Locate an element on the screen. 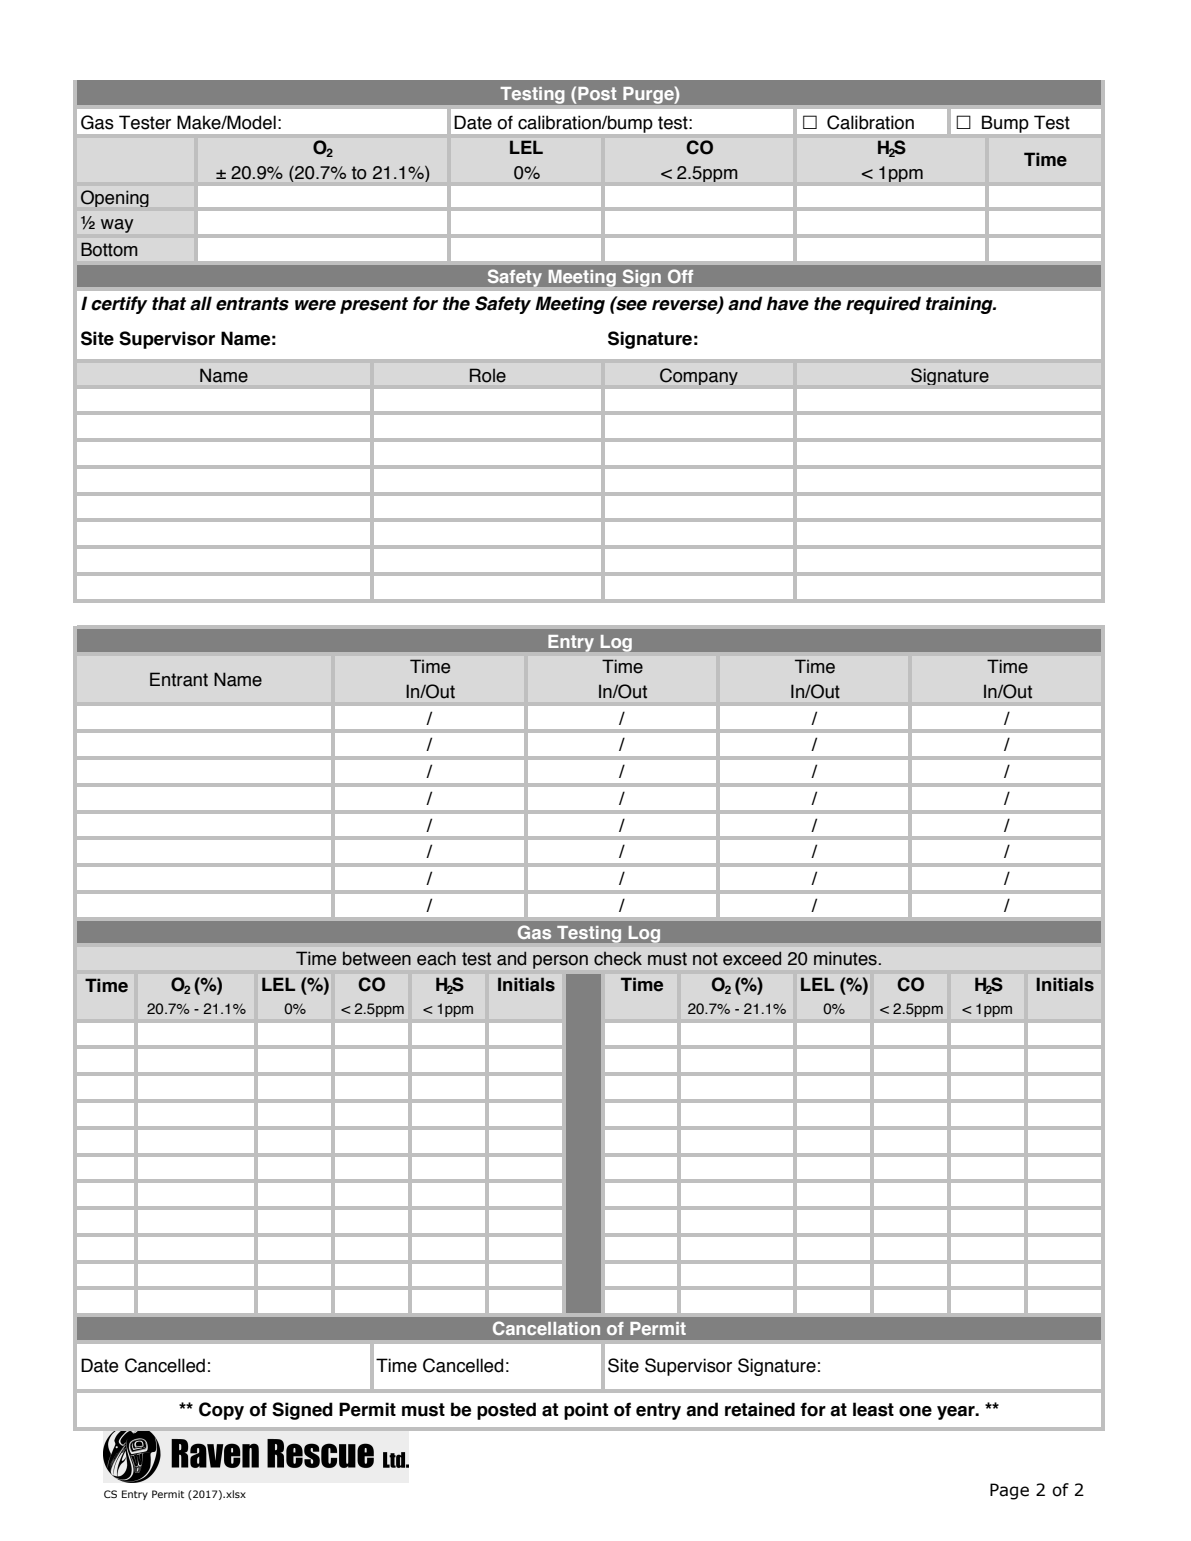 The height and width of the screenshot is (1541, 1191). Copy is located at coordinates (221, 1411).
